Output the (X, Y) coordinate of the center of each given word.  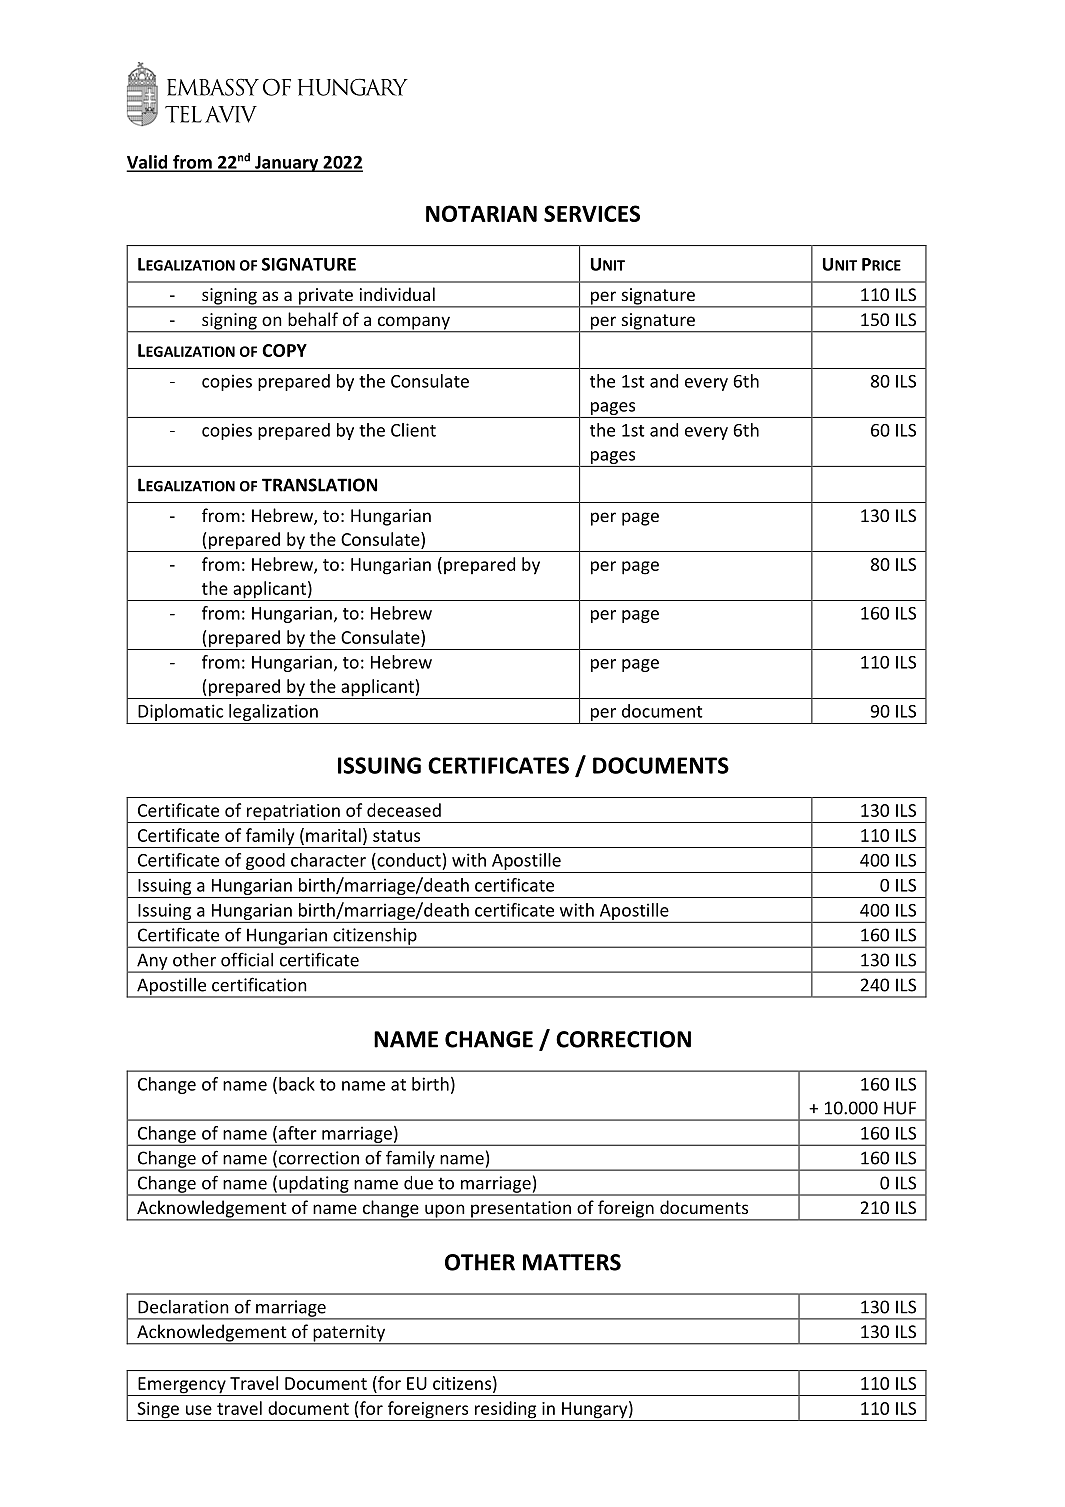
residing (505, 1411)
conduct (408, 860)
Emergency (182, 1386)
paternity (349, 1334)
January (287, 164)
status (396, 836)
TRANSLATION (319, 485)
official (247, 959)
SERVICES (592, 213)
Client (413, 430)
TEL (183, 114)
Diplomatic (181, 714)
